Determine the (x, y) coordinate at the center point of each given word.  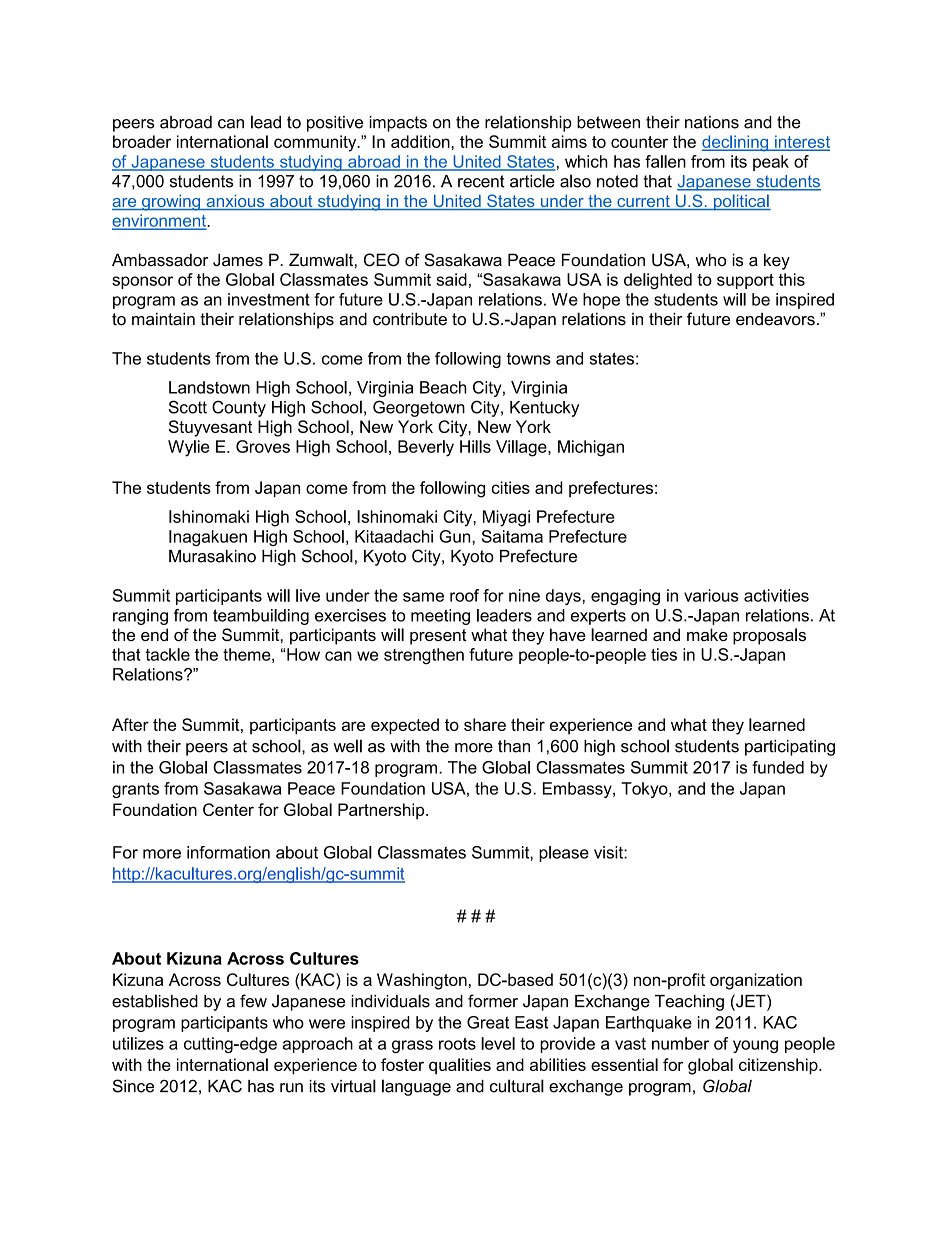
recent (481, 181)
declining (736, 143)
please (564, 854)
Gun (456, 536)
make (707, 634)
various (711, 595)
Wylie (189, 448)
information (228, 852)
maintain (163, 319)
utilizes (138, 1043)
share (485, 724)
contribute (410, 319)
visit (609, 852)
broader (142, 141)
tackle (167, 654)
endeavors (775, 319)
